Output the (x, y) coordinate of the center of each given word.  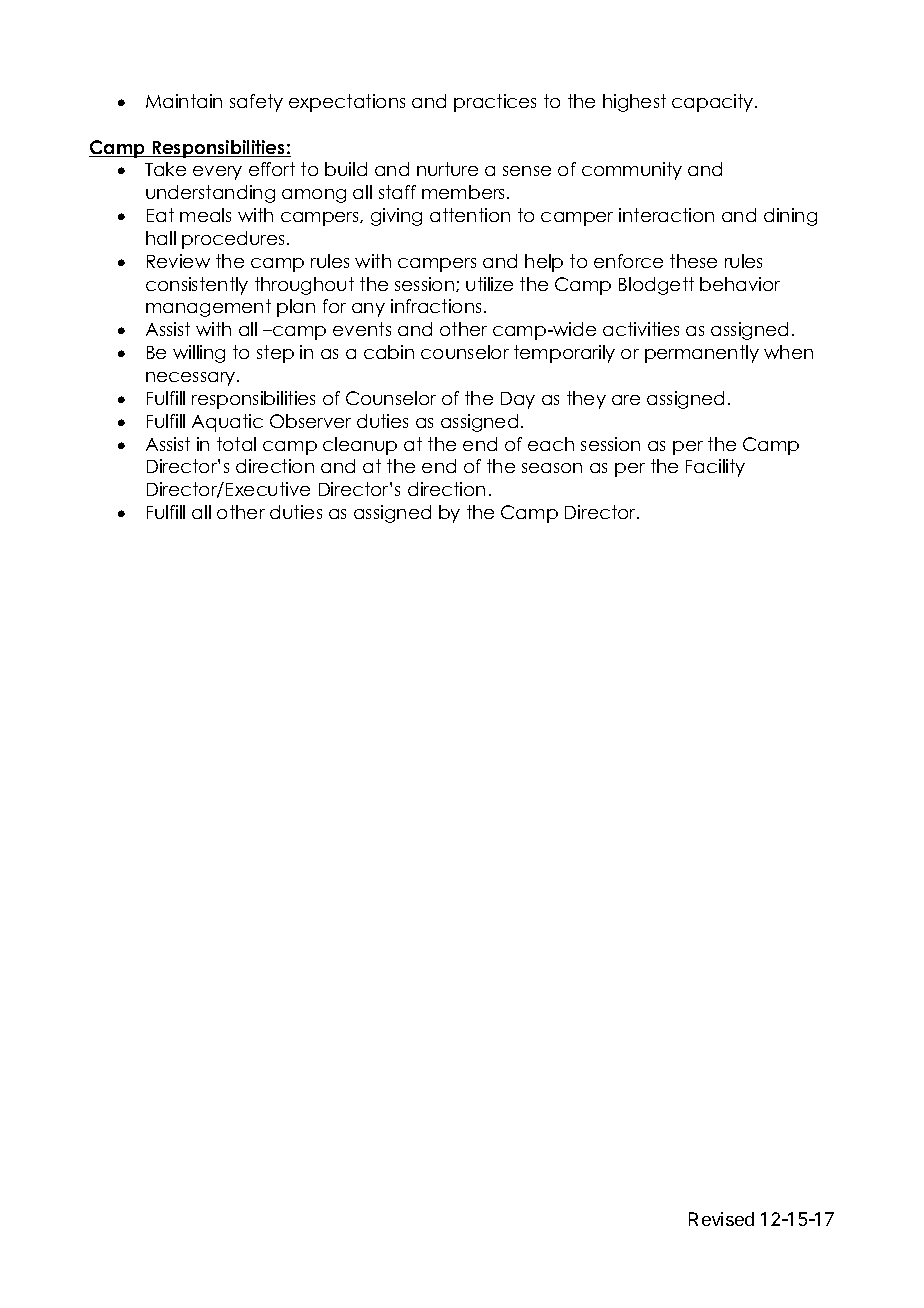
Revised (721, 1219)
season (552, 468)
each (551, 444)
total (236, 444)
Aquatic (227, 423)
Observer (310, 421)
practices (495, 103)
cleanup (360, 446)
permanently (702, 354)
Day (518, 400)
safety (256, 103)
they (586, 400)
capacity (714, 103)
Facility (715, 468)
